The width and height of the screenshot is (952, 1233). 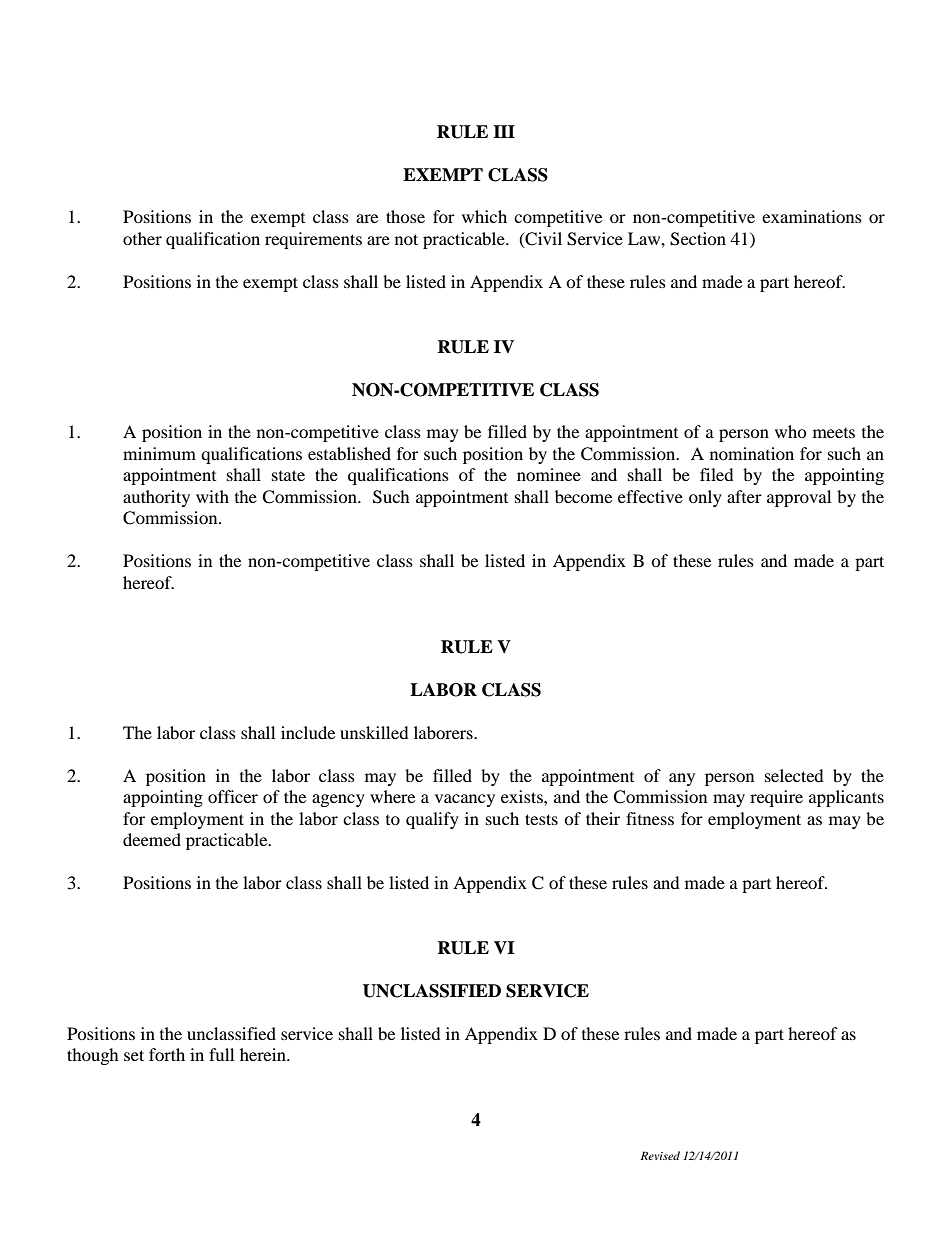 I want to click on after, so click(x=744, y=496).
